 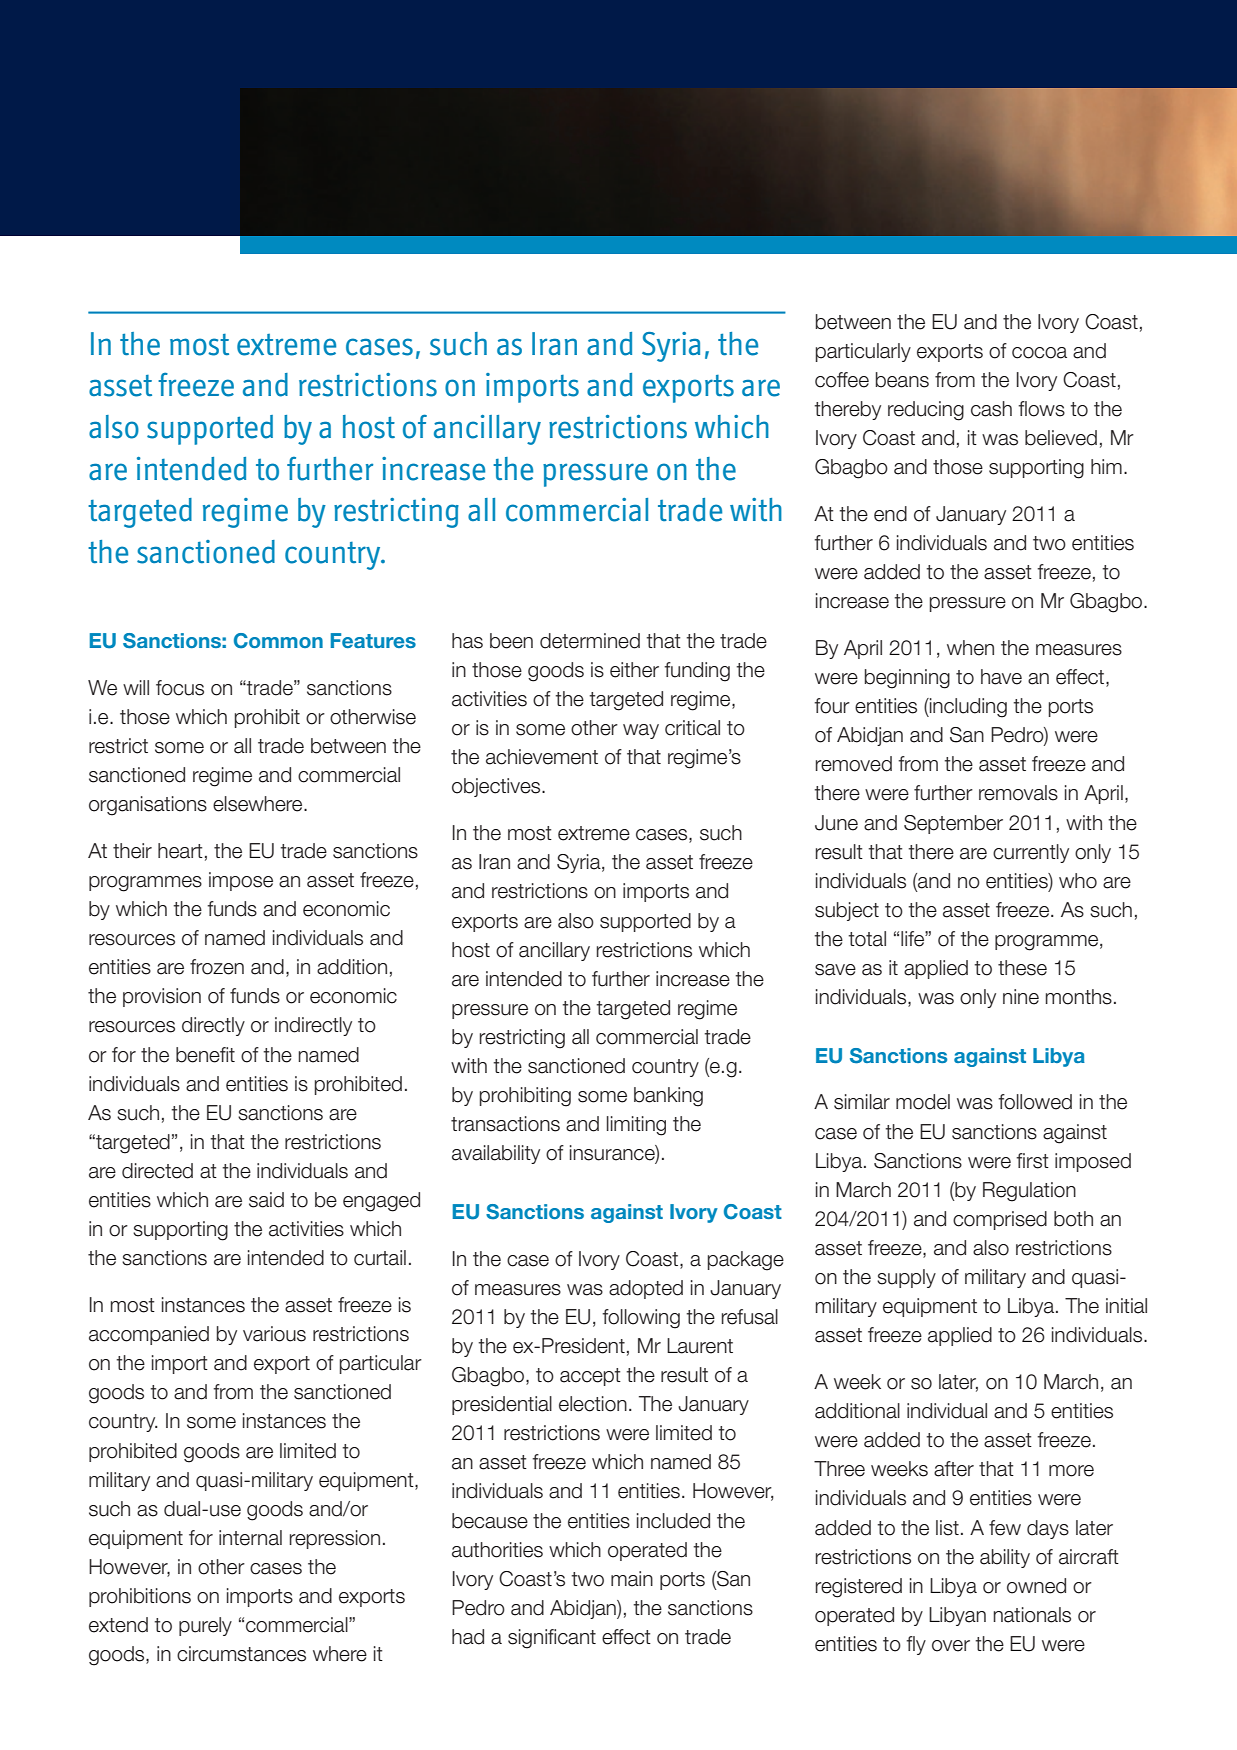 What do you see at coordinates (278, 641) in the screenshot?
I see `Common` at bounding box center [278, 641].
